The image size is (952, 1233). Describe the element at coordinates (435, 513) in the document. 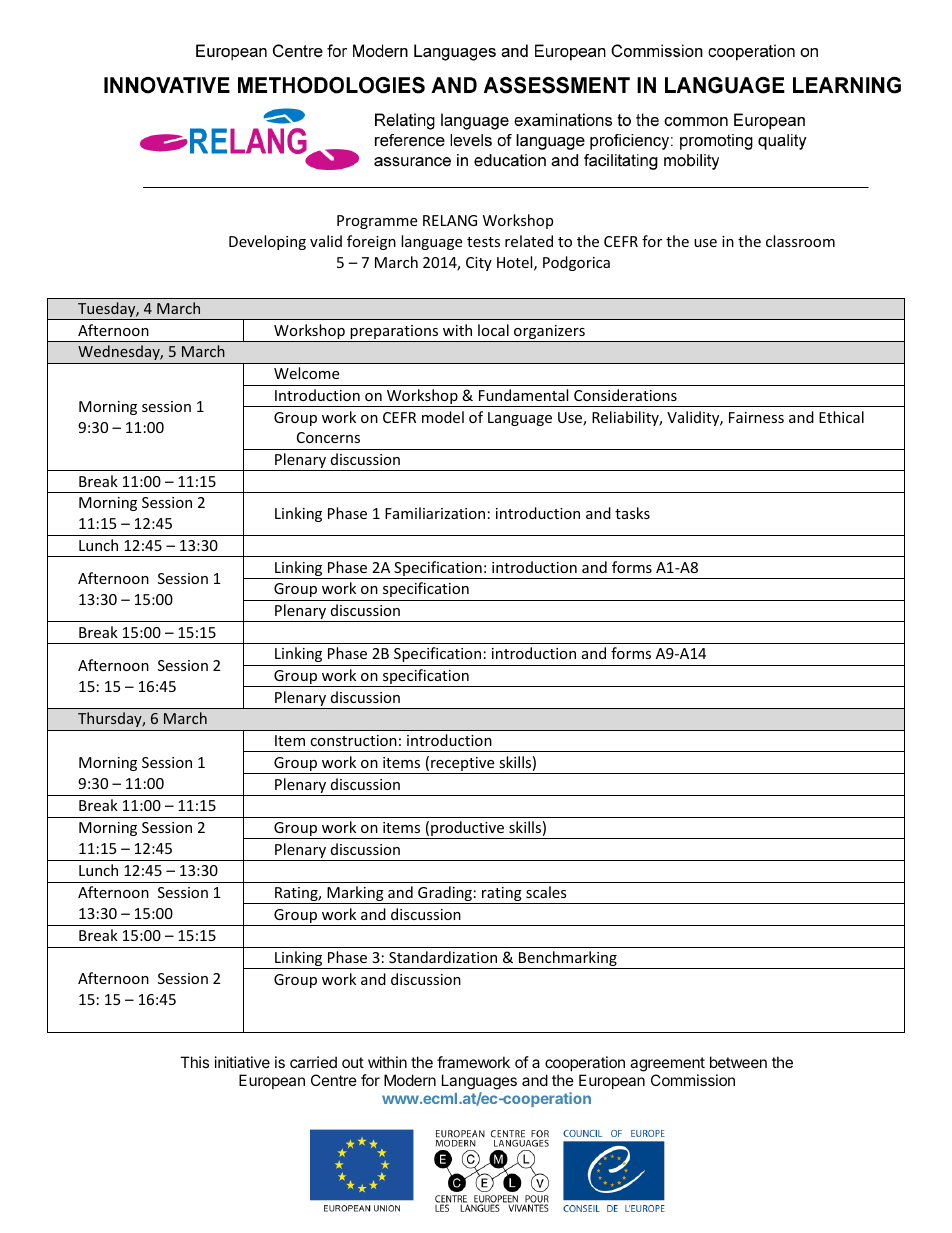

I see `Familiarization` at that location.
